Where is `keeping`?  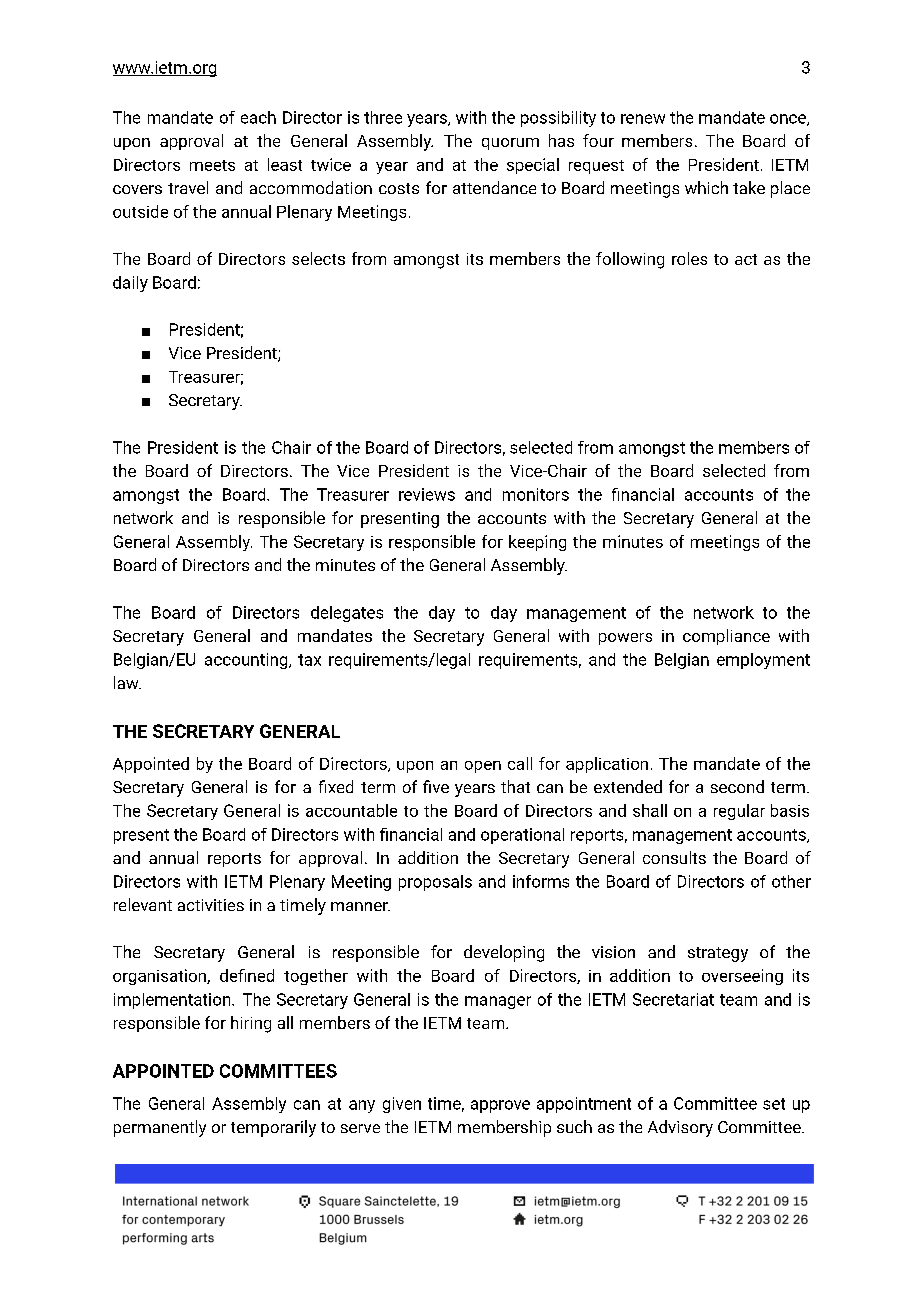
keeping is located at coordinates (537, 543).
